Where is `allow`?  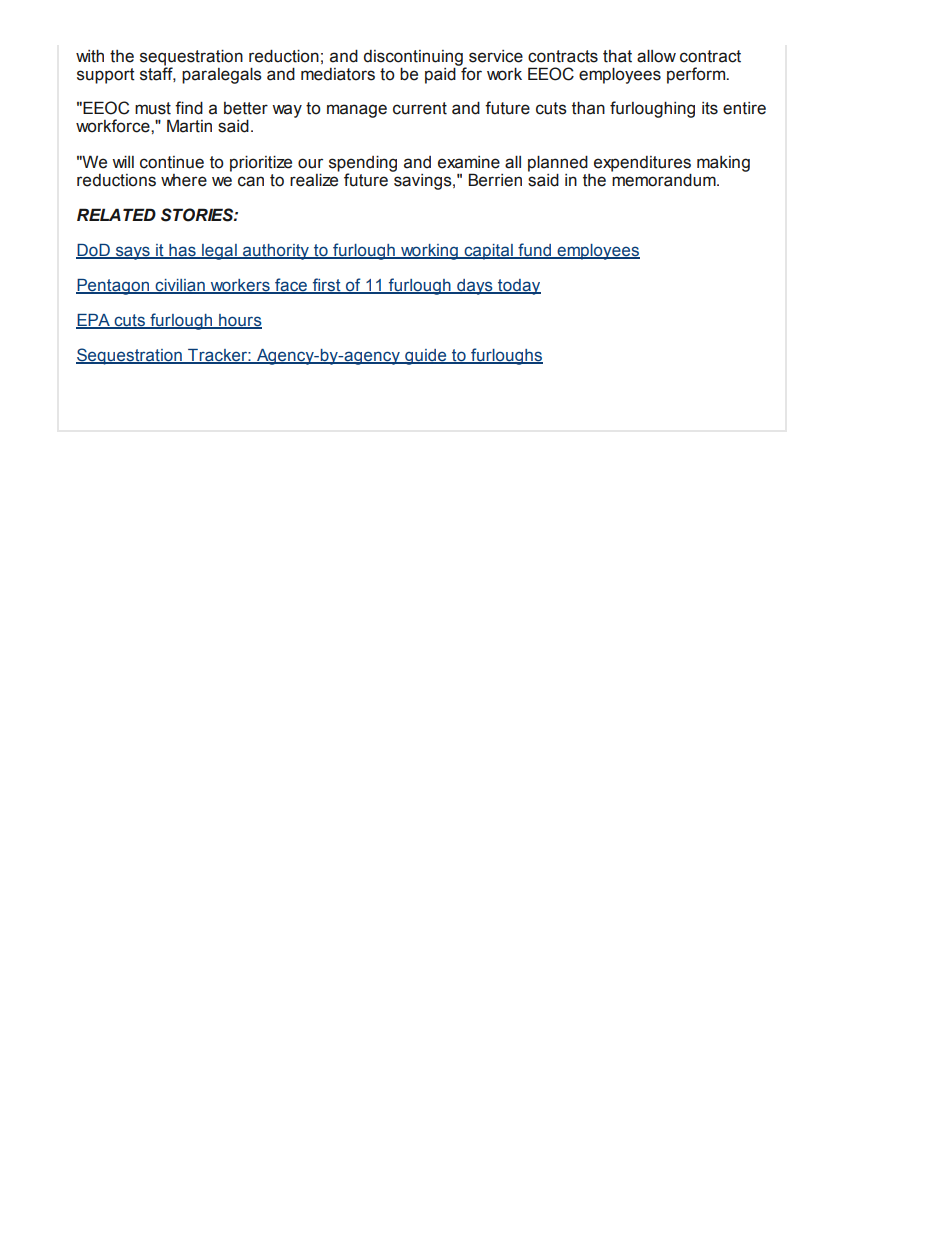 allow is located at coordinates (656, 56).
